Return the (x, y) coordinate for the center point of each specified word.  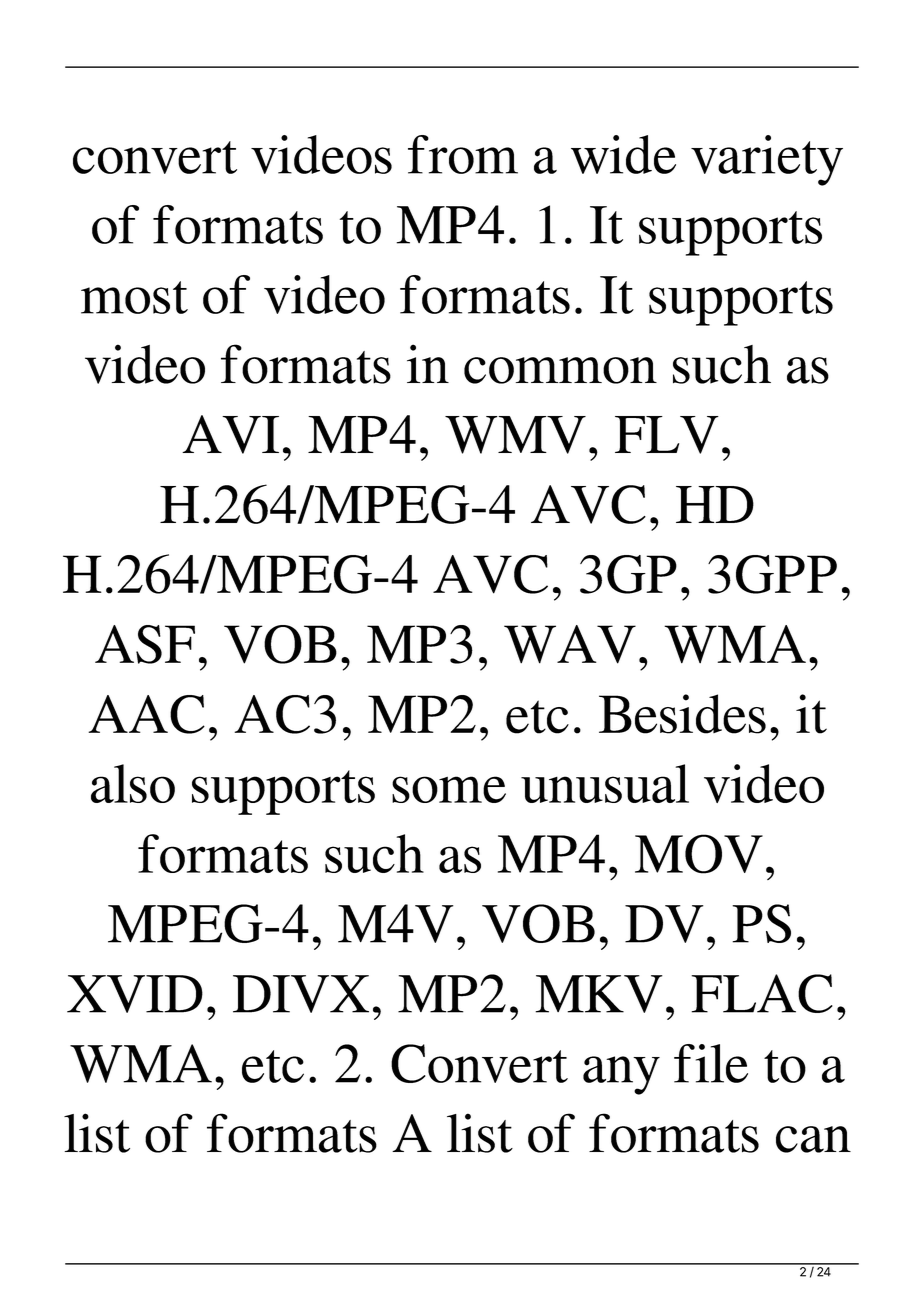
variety (767, 160)
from (463, 154)
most (134, 297)
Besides (682, 714)
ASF (145, 644)
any (621, 1075)
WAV (570, 644)
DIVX (301, 994)
